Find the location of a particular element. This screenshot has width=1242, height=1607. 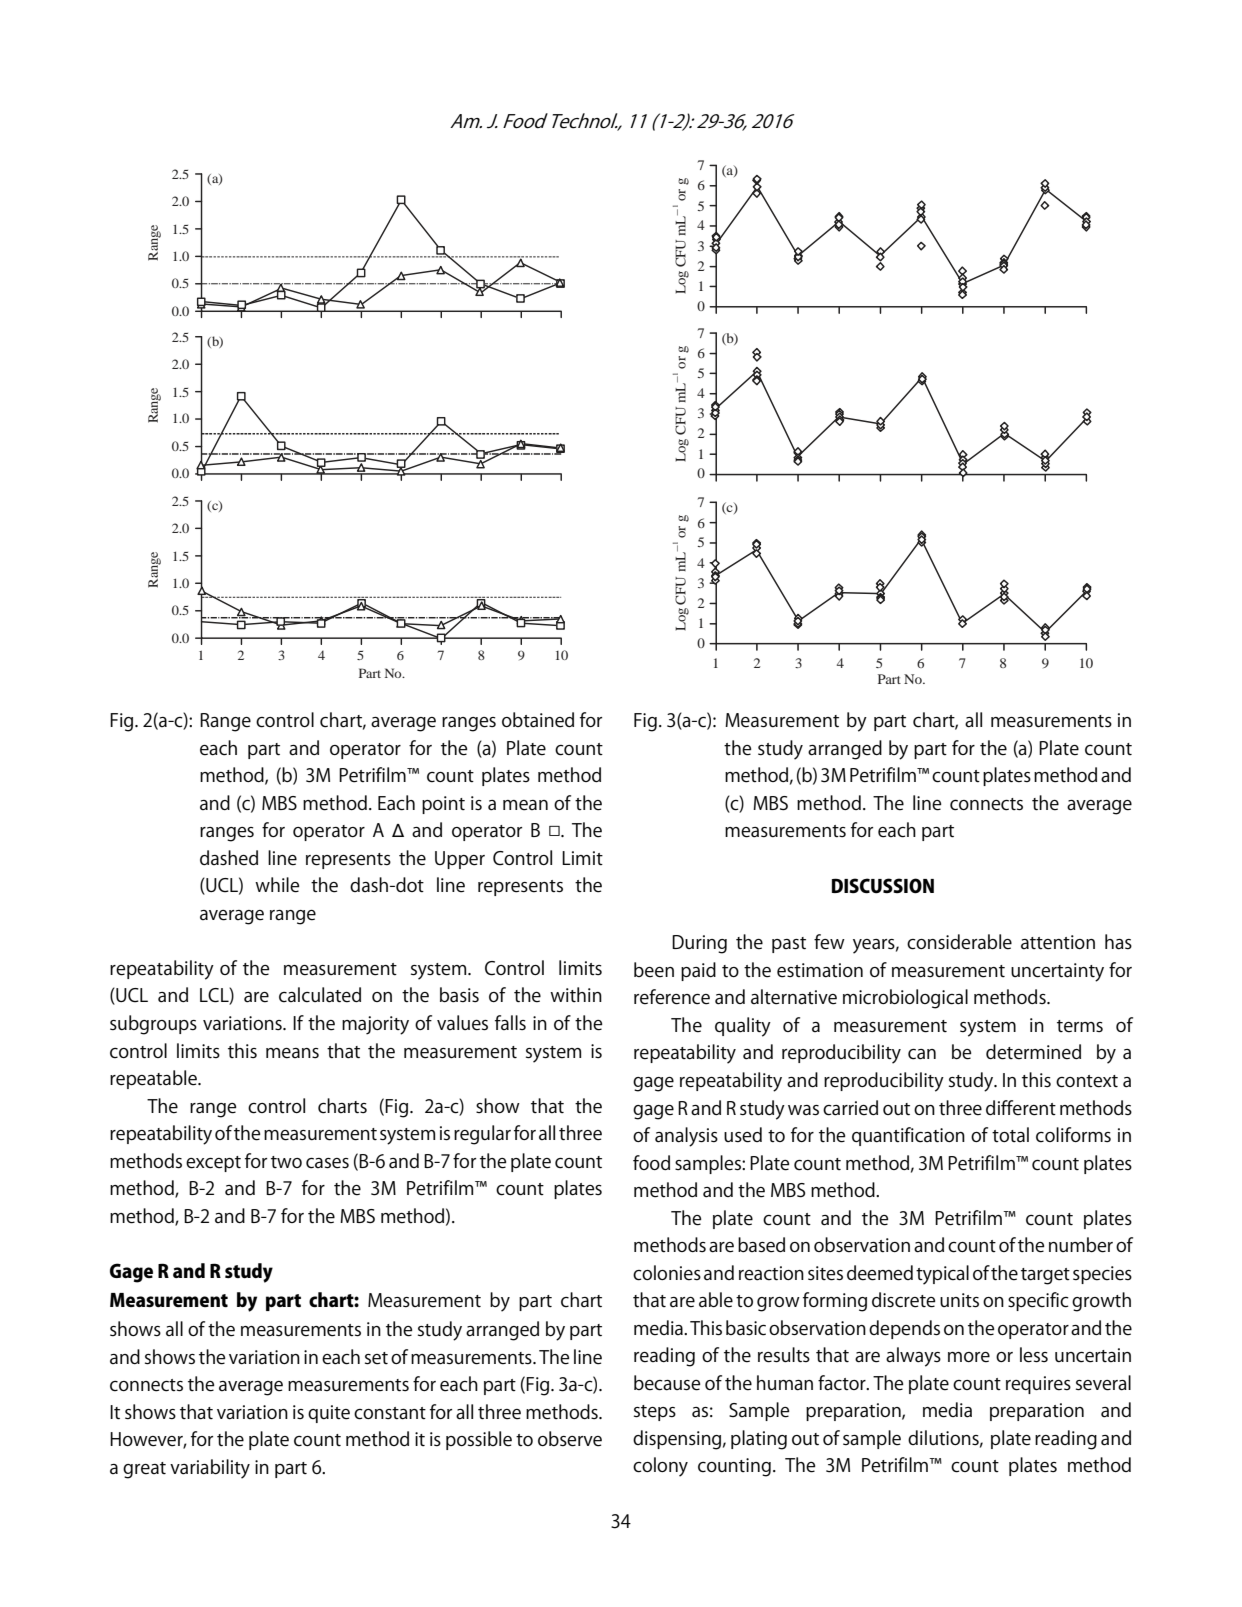

different is located at coordinates (1021, 1108).
